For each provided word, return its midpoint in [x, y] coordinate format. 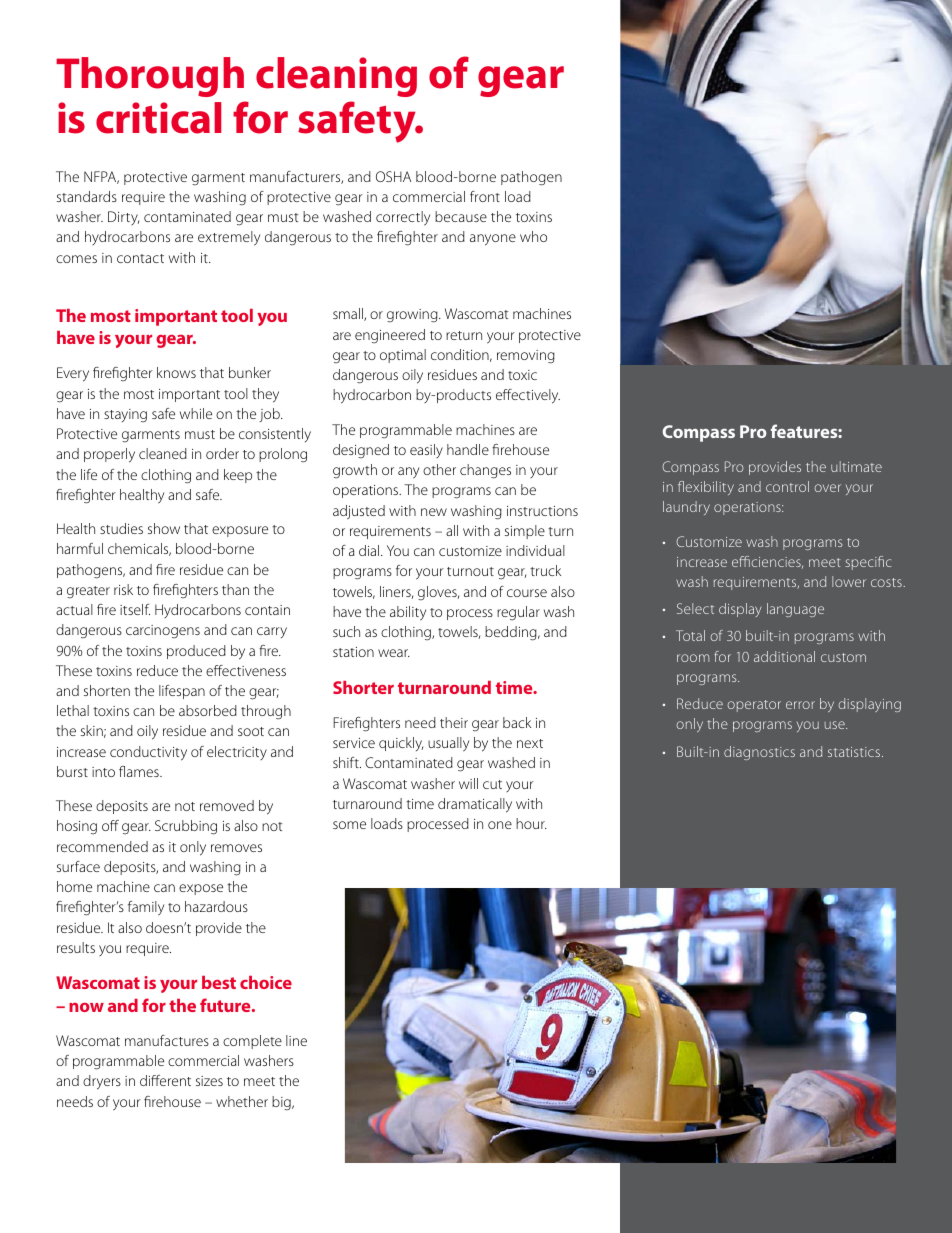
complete [252, 1042]
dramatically [475, 805]
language [795, 610]
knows [176, 372]
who [533, 236]
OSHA [393, 176]
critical [158, 118]
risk [123, 589]
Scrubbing [186, 827]
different [165, 1080]
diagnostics [759, 753]
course [527, 593]
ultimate [856, 466]
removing [526, 357]
